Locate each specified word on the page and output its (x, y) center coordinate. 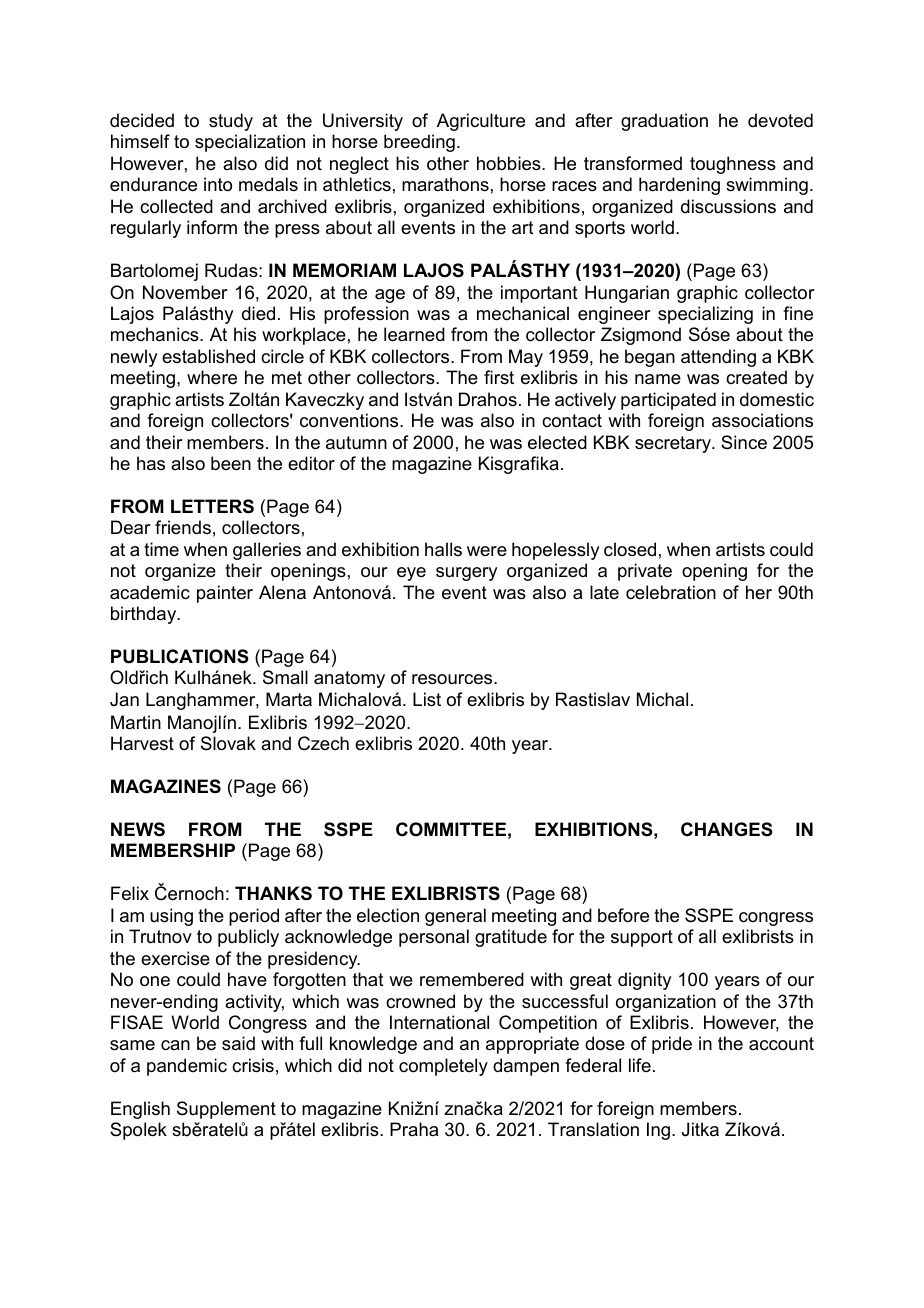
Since (744, 442)
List (427, 699)
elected (557, 442)
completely (443, 1067)
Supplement (226, 1110)
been (231, 463)
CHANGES (727, 829)
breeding (419, 143)
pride (672, 1045)
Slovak (228, 743)
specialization (250, 143)
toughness (733, 165)
